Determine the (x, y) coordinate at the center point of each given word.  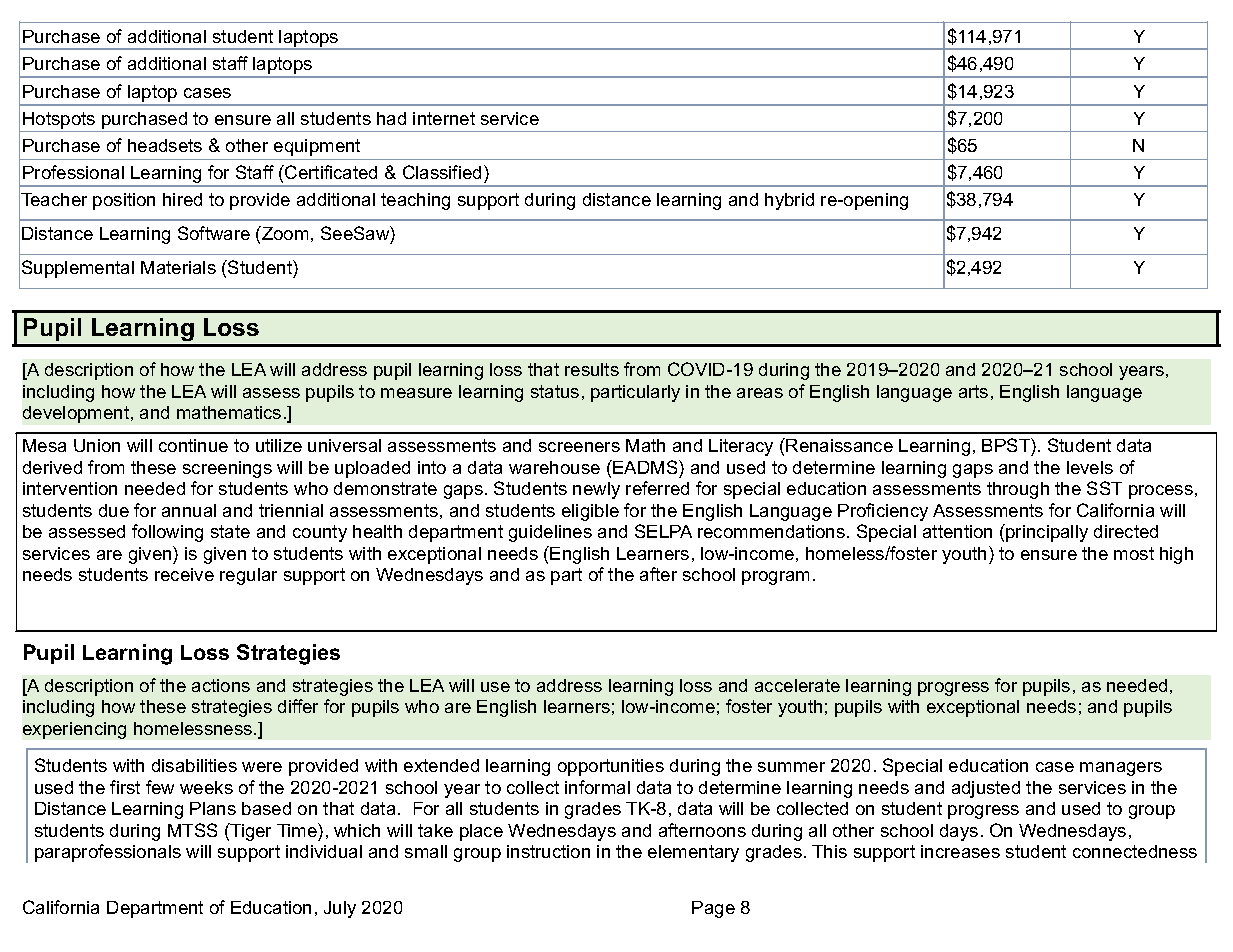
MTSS (192, 830)
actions (221, 685)
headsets (165, 145)
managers (1121, 769)
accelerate (797, 685)
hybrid (789, 201)
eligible (590, 512)
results (592, 369)
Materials (178, 267)
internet (444, 118)
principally (1046, 533)
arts (973, 391)
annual (189, 510)
